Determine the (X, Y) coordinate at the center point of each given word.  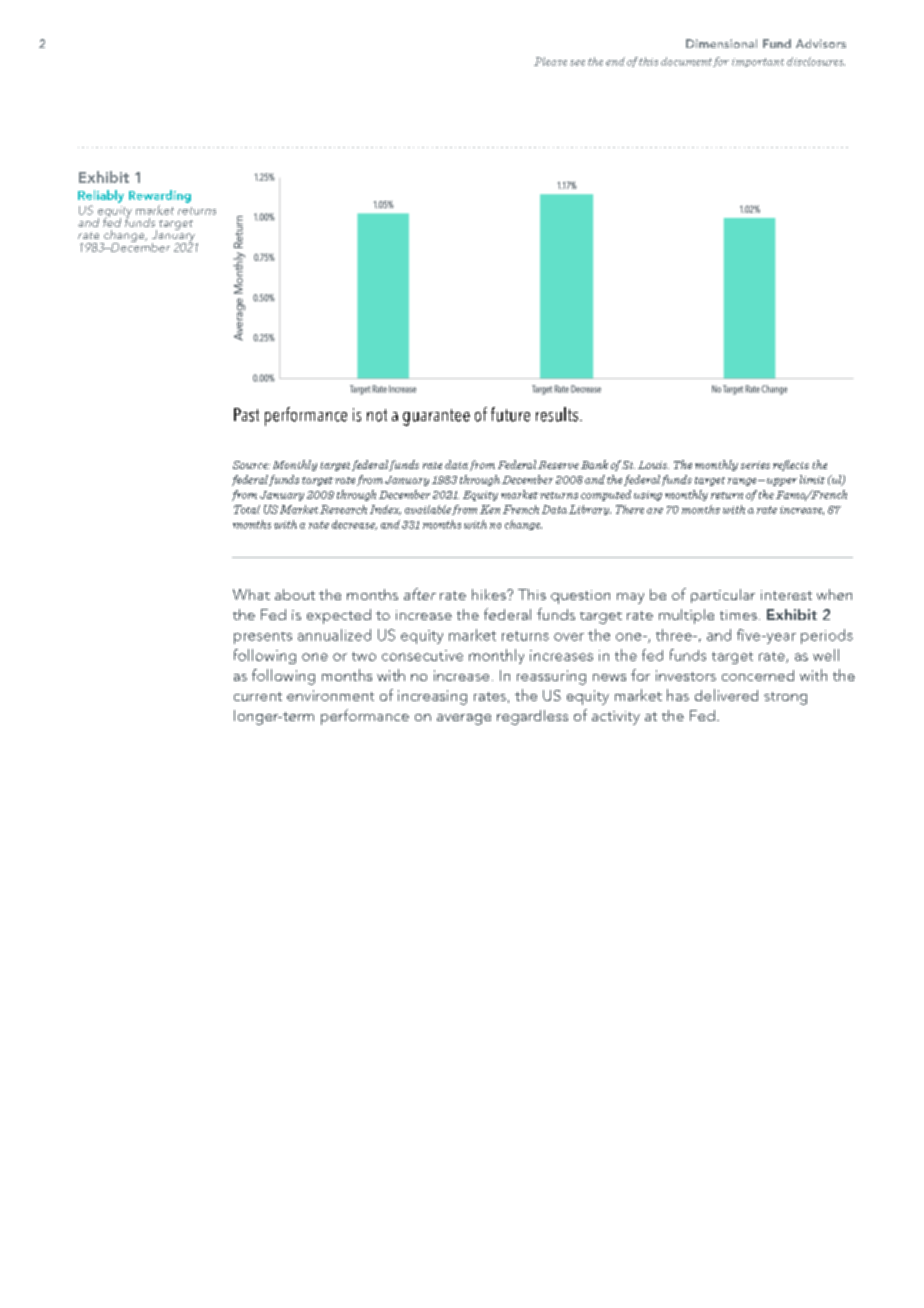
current (258, 696)
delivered (726, 695)
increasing (432, 697)
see (577, 63)
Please (550, 61)
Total (247, 509)
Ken (490, 509)
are (655, 511)
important (758, 62)
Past (246, 415)
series (755, 465)
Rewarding (160, 196)
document (686, 61)
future (510, 414)
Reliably (101, 196)
